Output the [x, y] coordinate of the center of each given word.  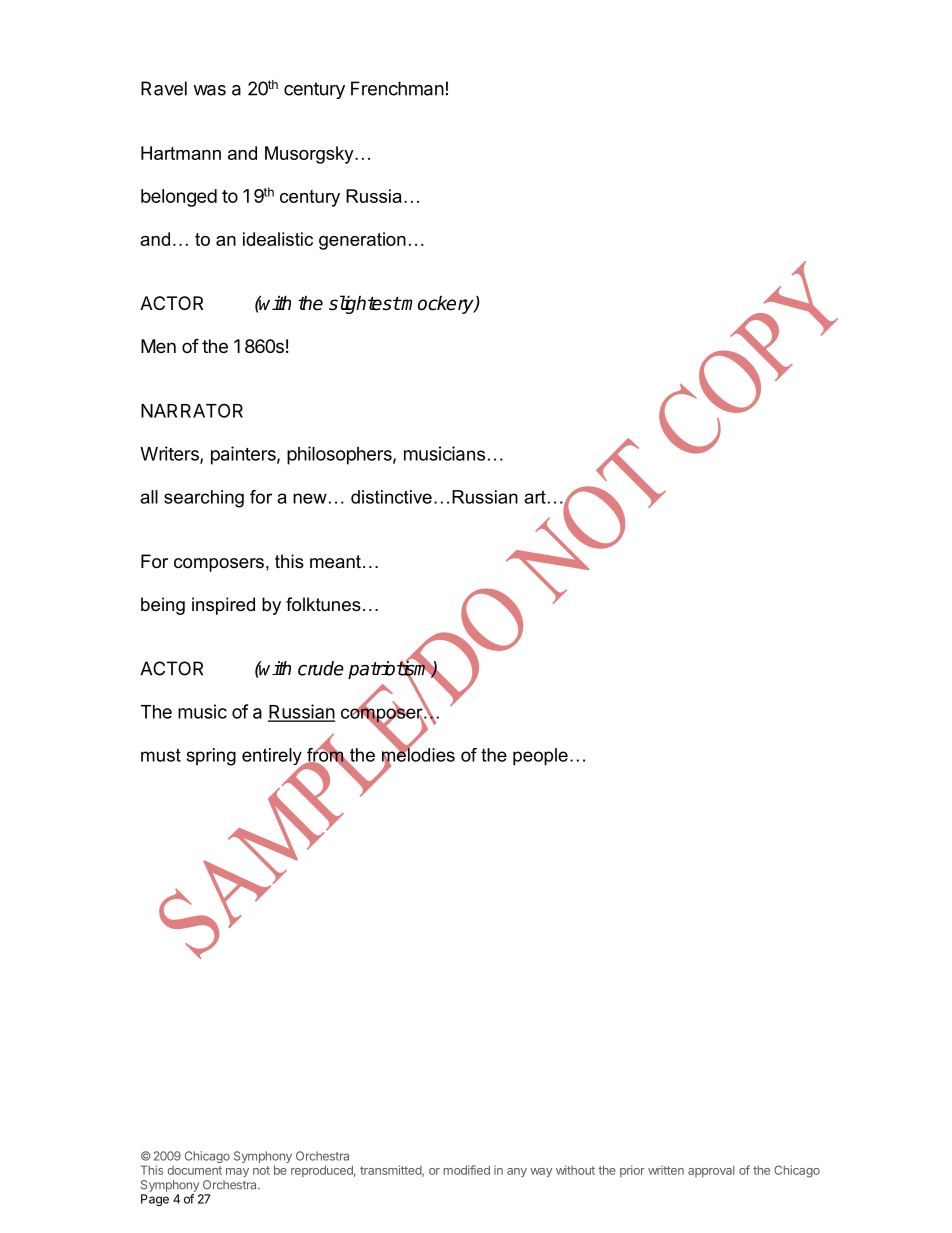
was [209, 90]
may [237, 1172]
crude [321, 668]
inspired [223, 606]
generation [362, 241]
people [540, 757]
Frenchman [397, 88]
